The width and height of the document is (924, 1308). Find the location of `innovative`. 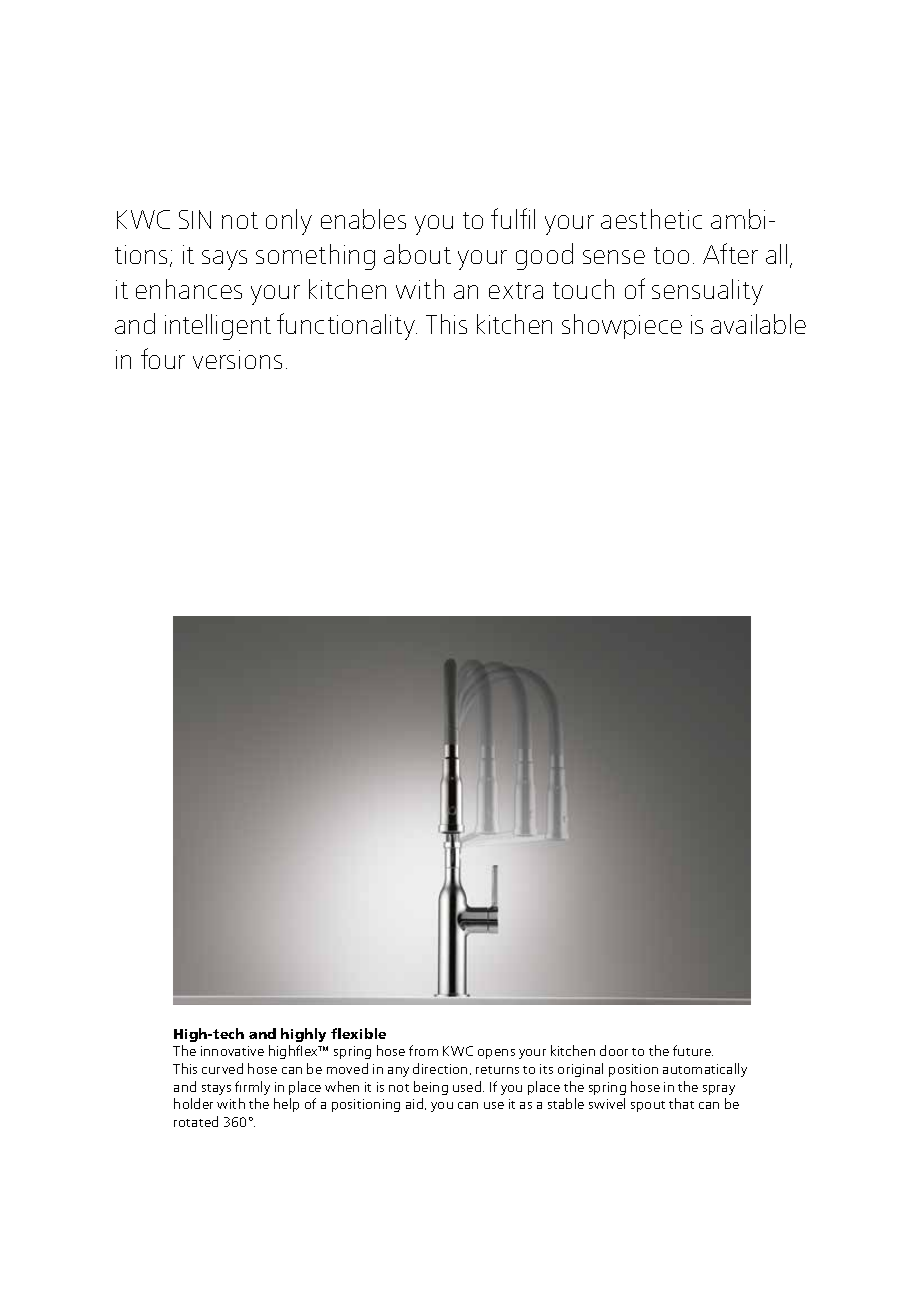

innovative is located at coordinates (232, 1051).
